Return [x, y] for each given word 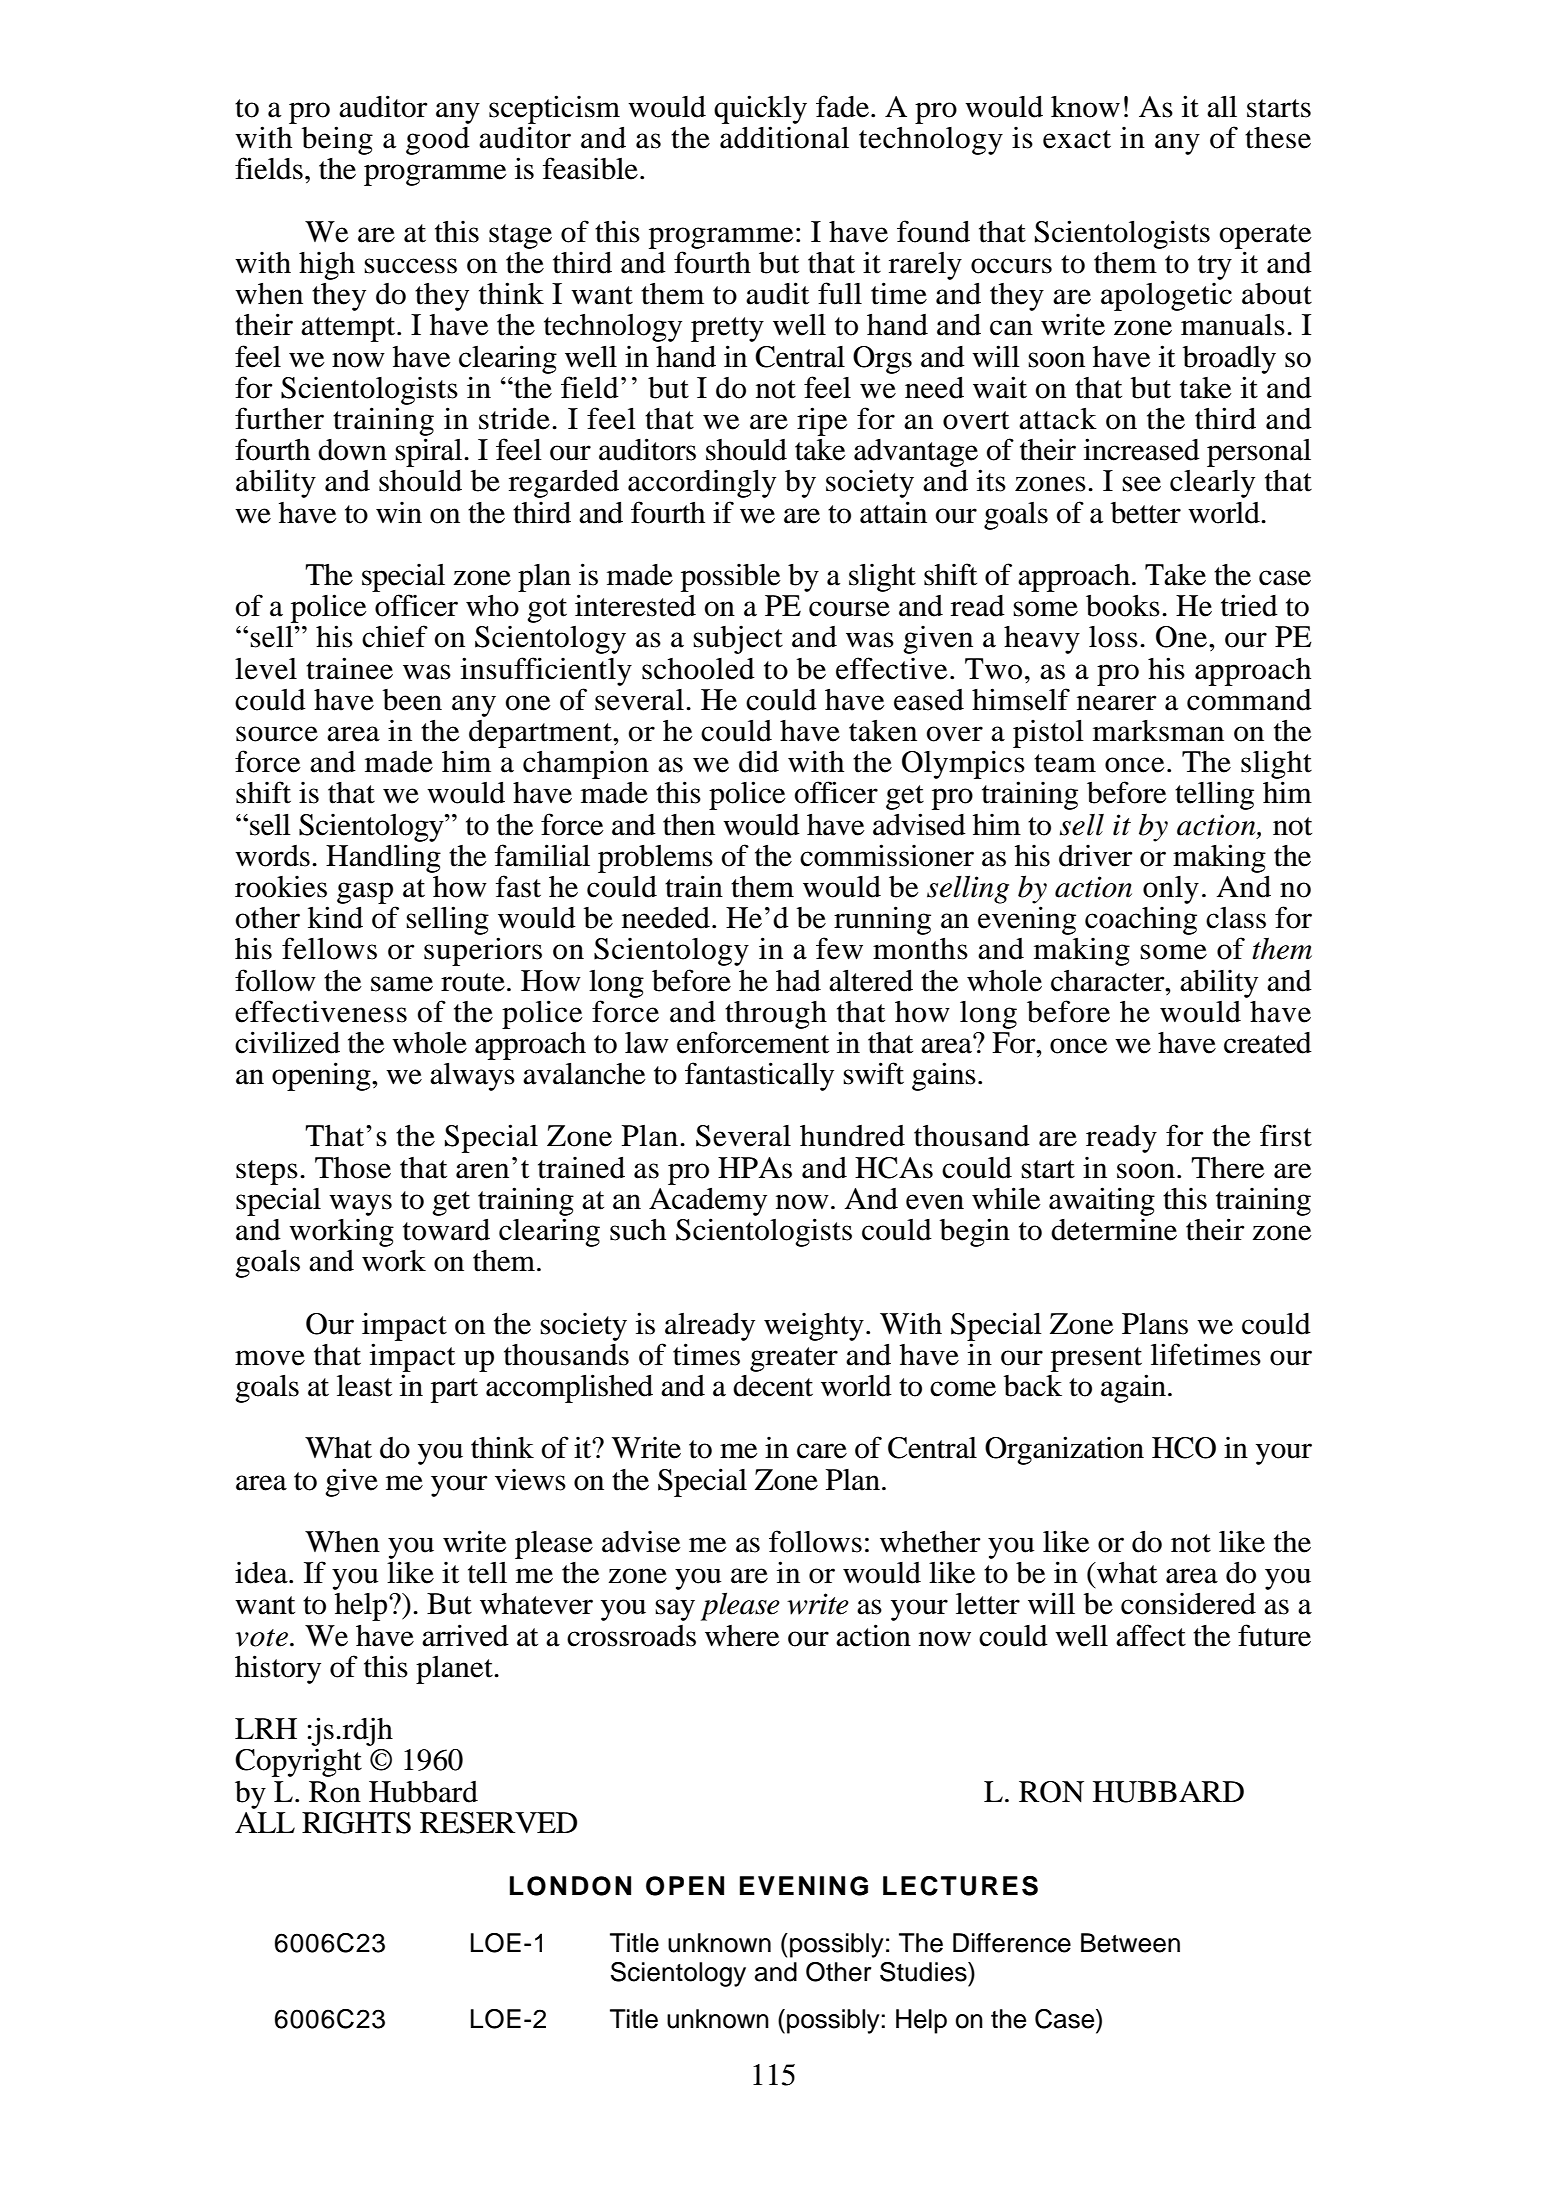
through [776, 1015]
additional [784, 137]
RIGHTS [356, 1823]
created [1268, 1043]
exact [1077, 139]
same [402, 984]
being [337, 140]
